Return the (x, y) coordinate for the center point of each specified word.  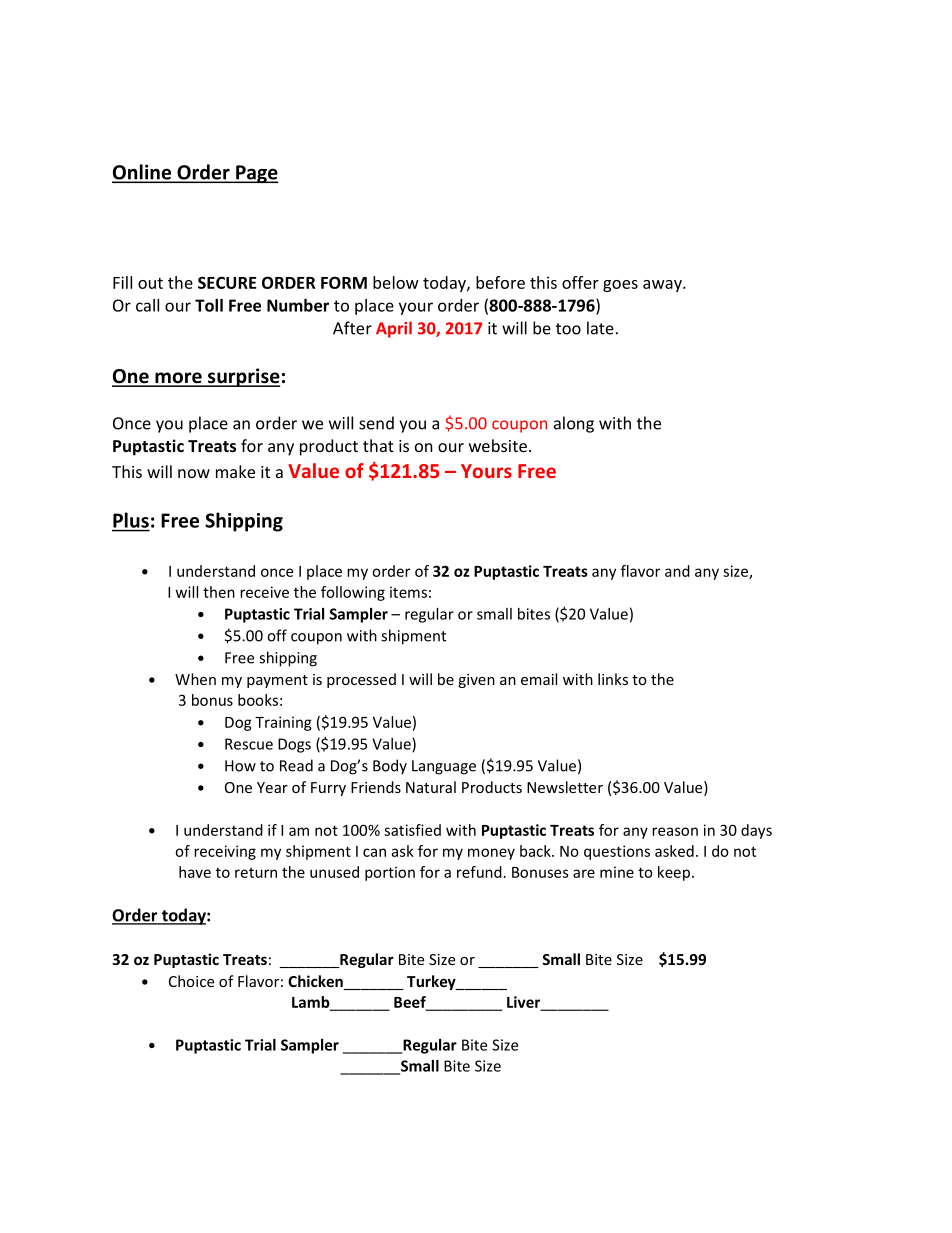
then (219, 592)
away (663, 286)
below (396, 282)
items (408, 592)
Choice (191, 981)
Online (143, 173)
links (613, 679)
